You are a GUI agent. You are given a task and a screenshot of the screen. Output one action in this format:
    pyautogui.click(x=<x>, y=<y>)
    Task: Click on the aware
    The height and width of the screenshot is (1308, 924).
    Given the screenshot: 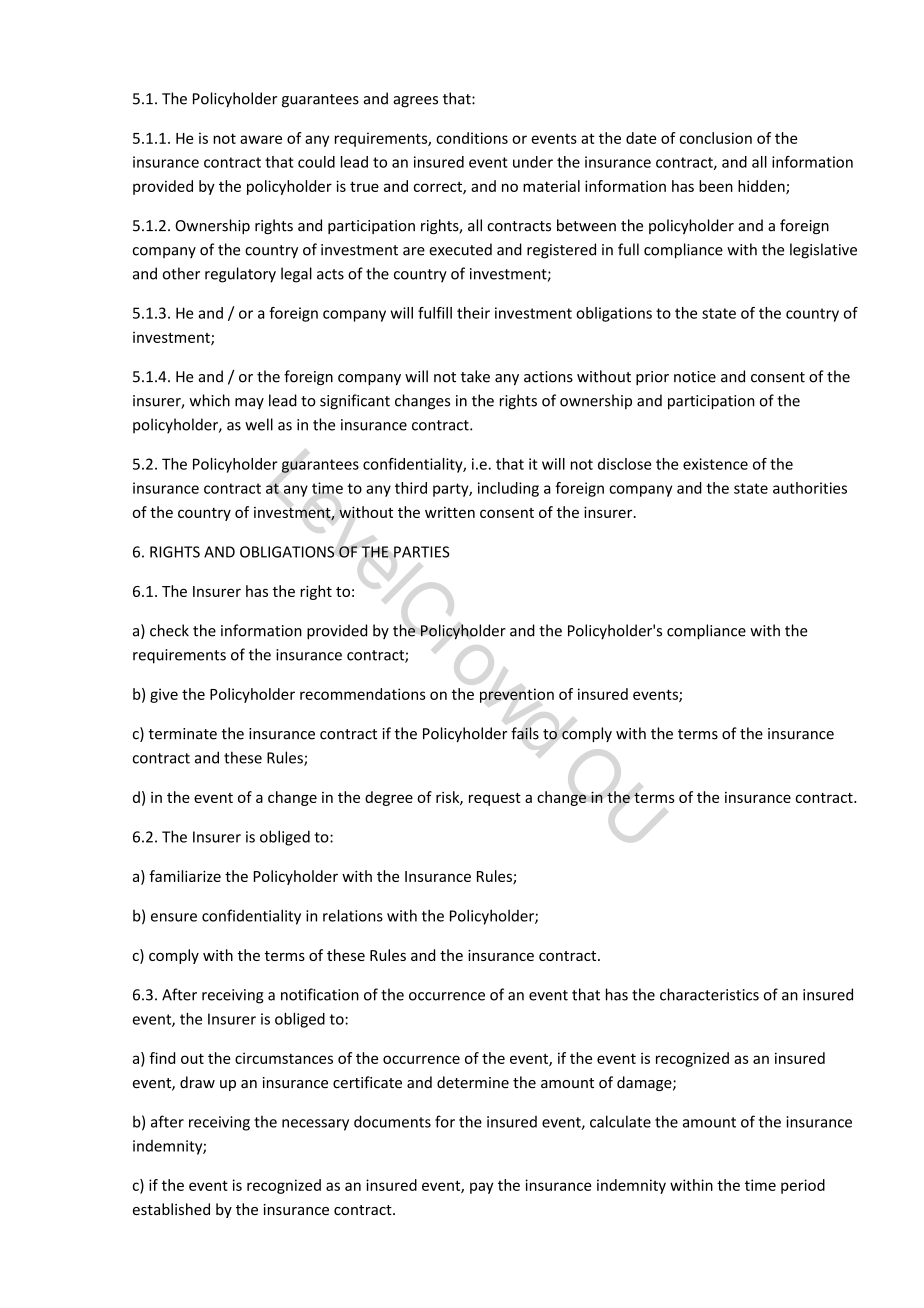 What is the action you would take?
    pyautogui.click(x=261, y=139)
